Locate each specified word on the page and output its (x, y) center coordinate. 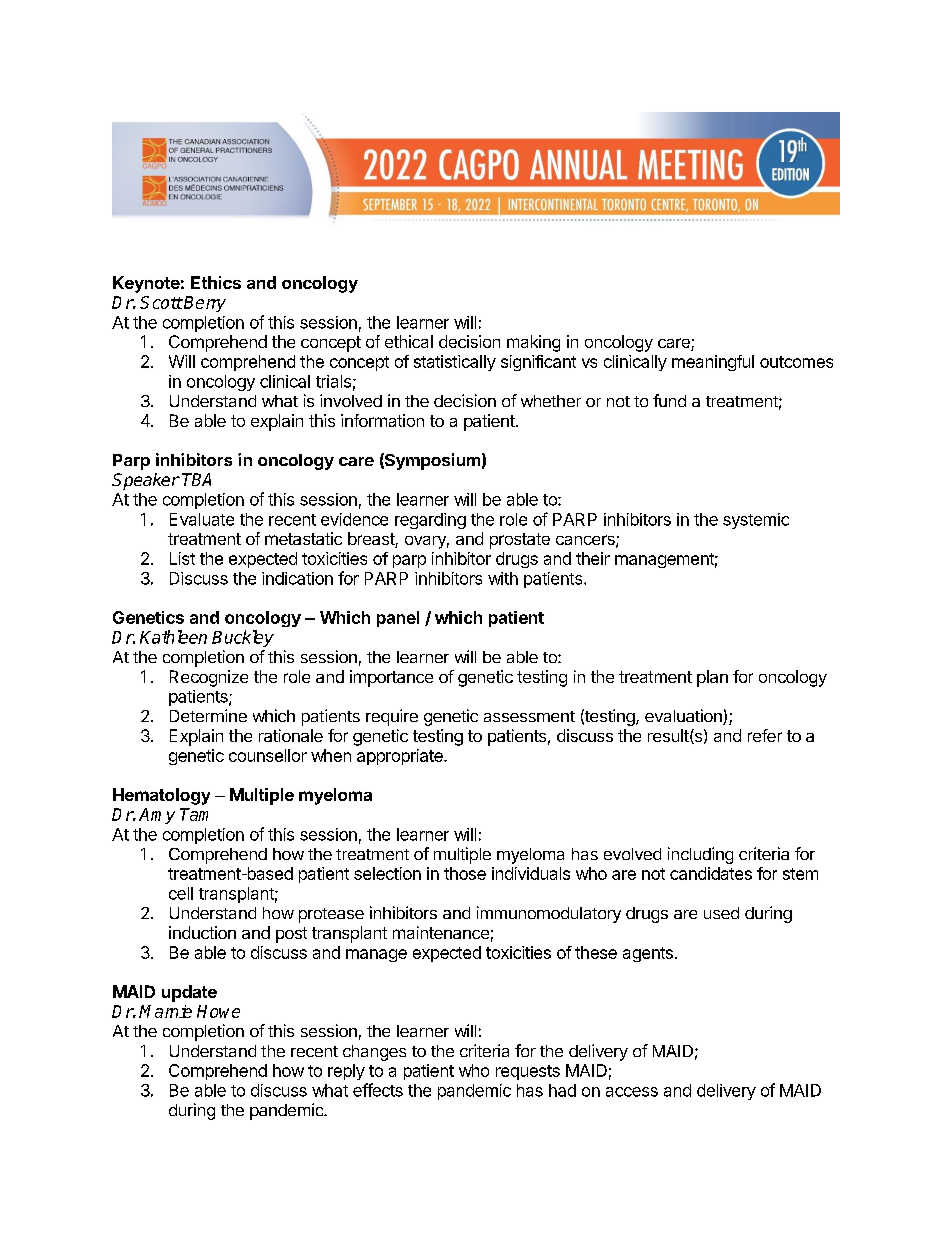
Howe (218, 1011)
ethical (409, 341)
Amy (157, 816)
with (503, 578)
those (465, 873)
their (593, 558)
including (700, 855)
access (632, 1092)
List (182, 558)
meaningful (713, 363)
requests (528, 1072)
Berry (204, 304)
